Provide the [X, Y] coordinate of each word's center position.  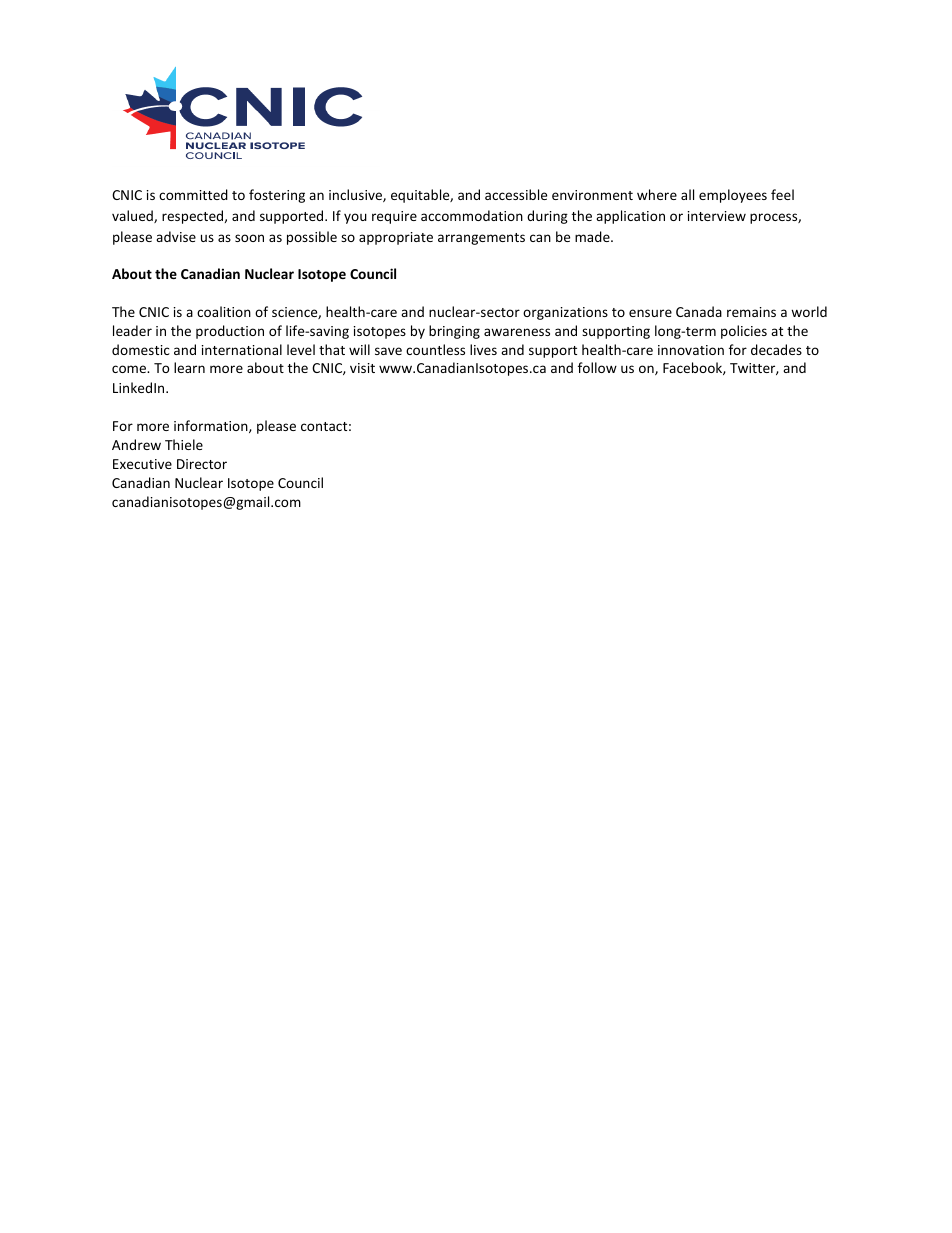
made [593, 236]
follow [597, 367]
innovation [691, 350]
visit [362, 368]
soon [249, 238]
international [242, 349]
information [212, 426]
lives [483, 349]
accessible [516, 194]
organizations [565, 313]
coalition [224, 311]
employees [733, 196]
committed [193, 194]
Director [202, 464]
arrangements [481, 239]
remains [751, 312]
